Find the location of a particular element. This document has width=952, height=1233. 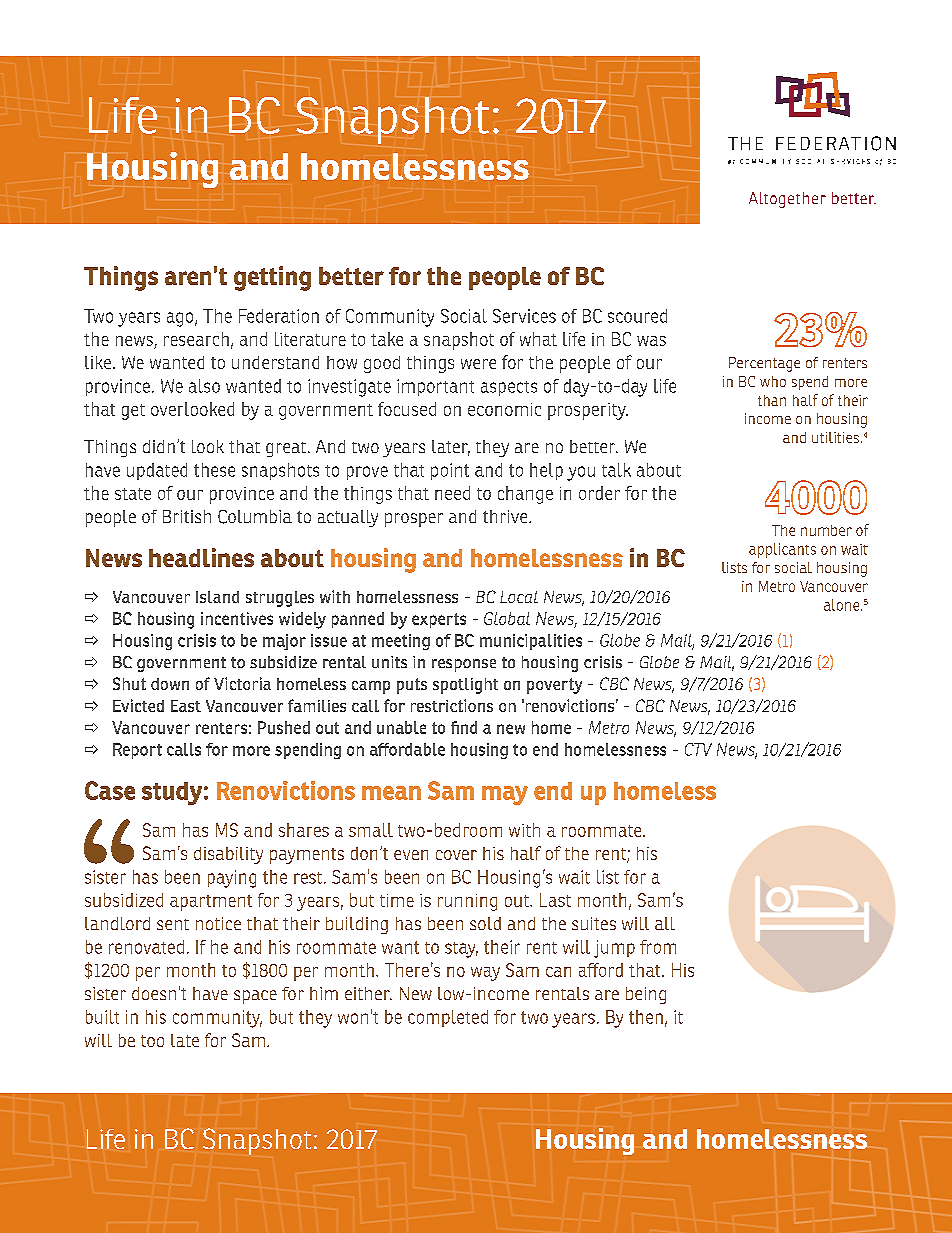

East is located at coordinates (186, 706).
